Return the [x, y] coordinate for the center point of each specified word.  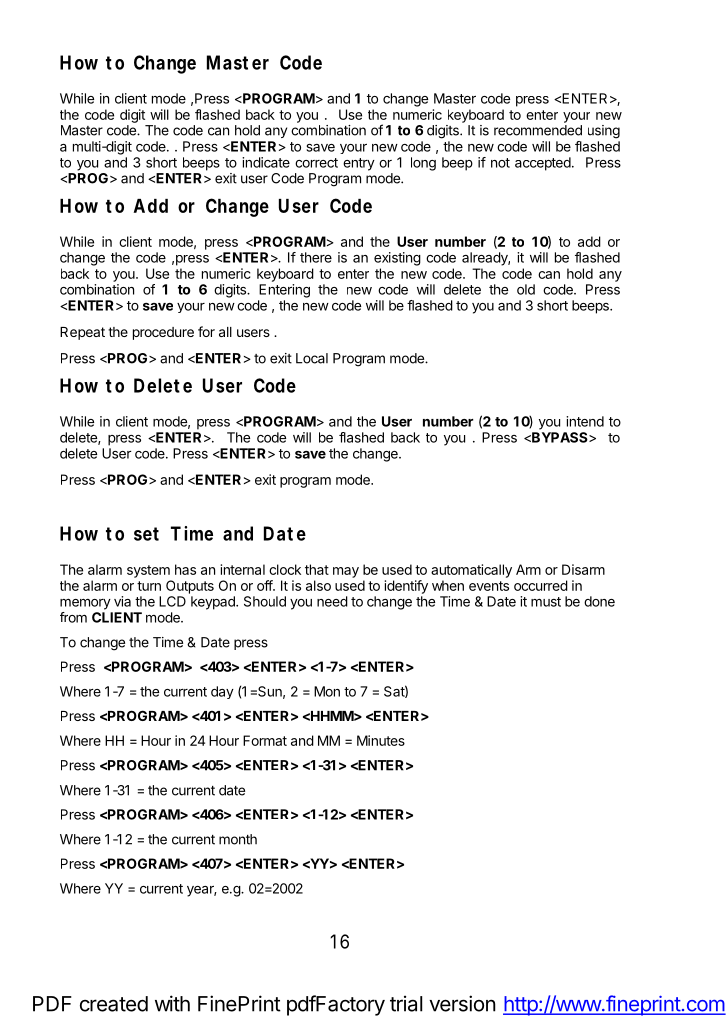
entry [359, 164]
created [114, 1004]
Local [312, 358]
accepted [544, 164]
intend [585, 421]
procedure [163, 333]
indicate [266, 162]
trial [406, 1003]
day [222, 692]
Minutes [381, 740]
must [546, 602]
